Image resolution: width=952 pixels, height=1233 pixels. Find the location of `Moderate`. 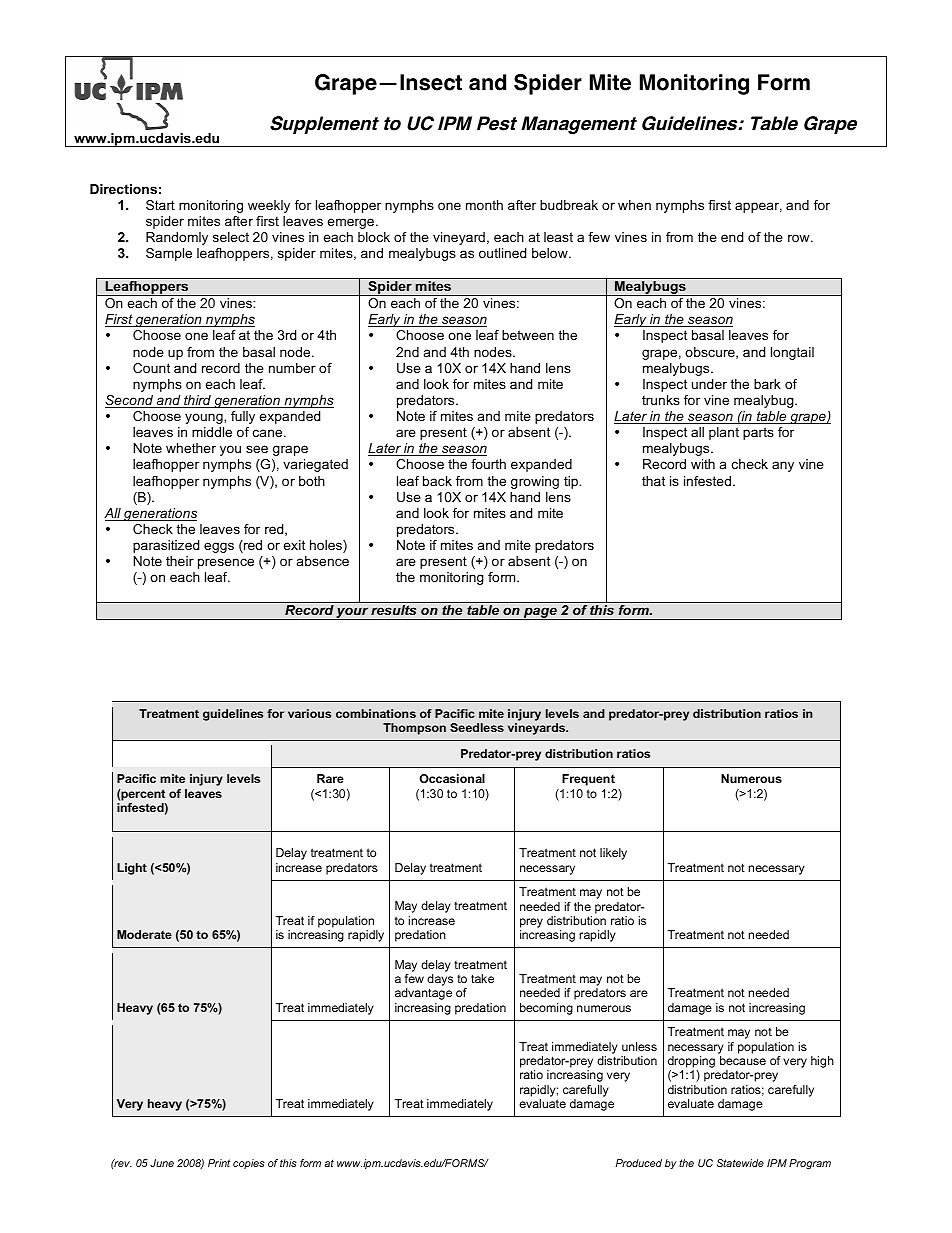

Moderate is located at coordinates (144, 934).
